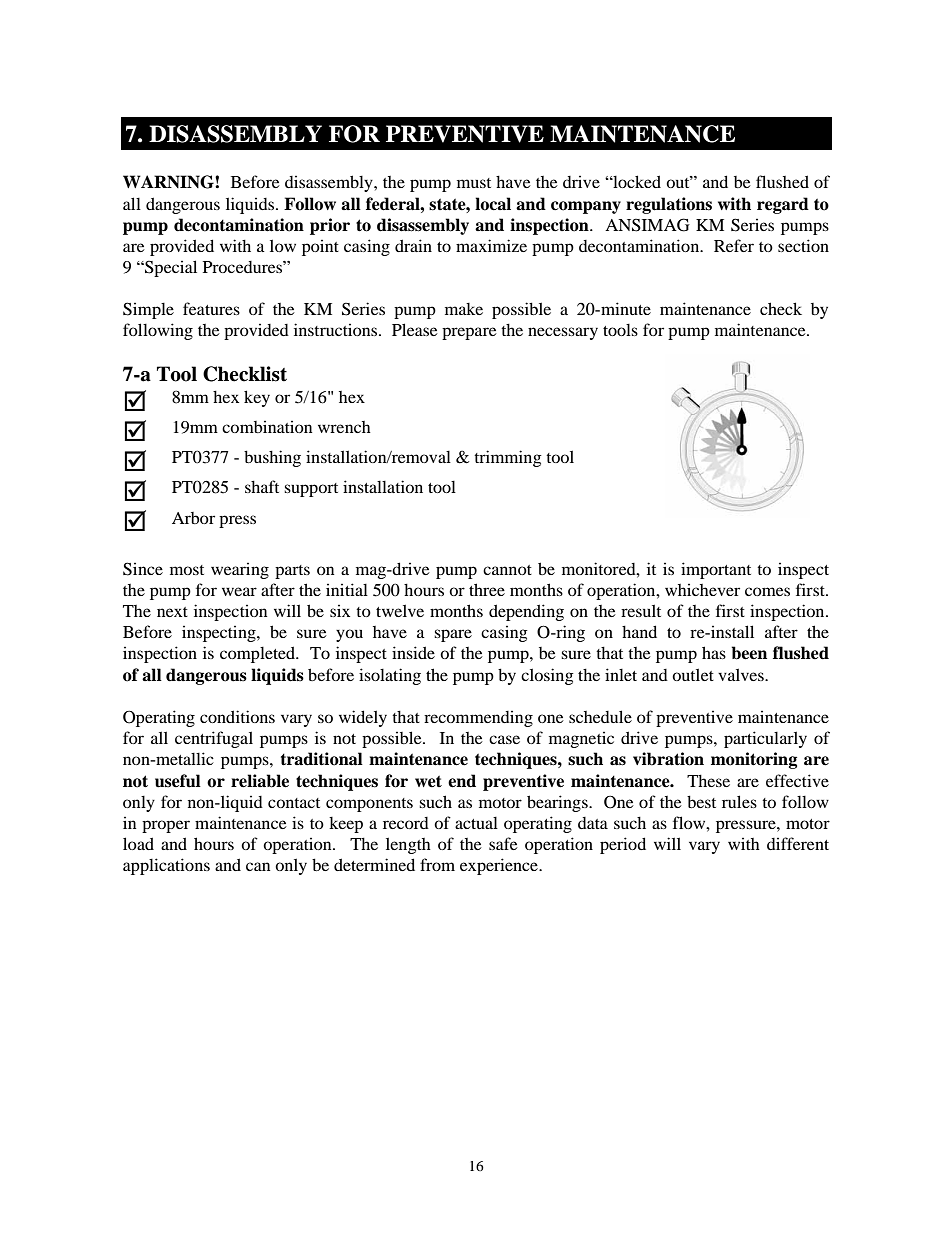  I want to click on important, so click(716, 570).
